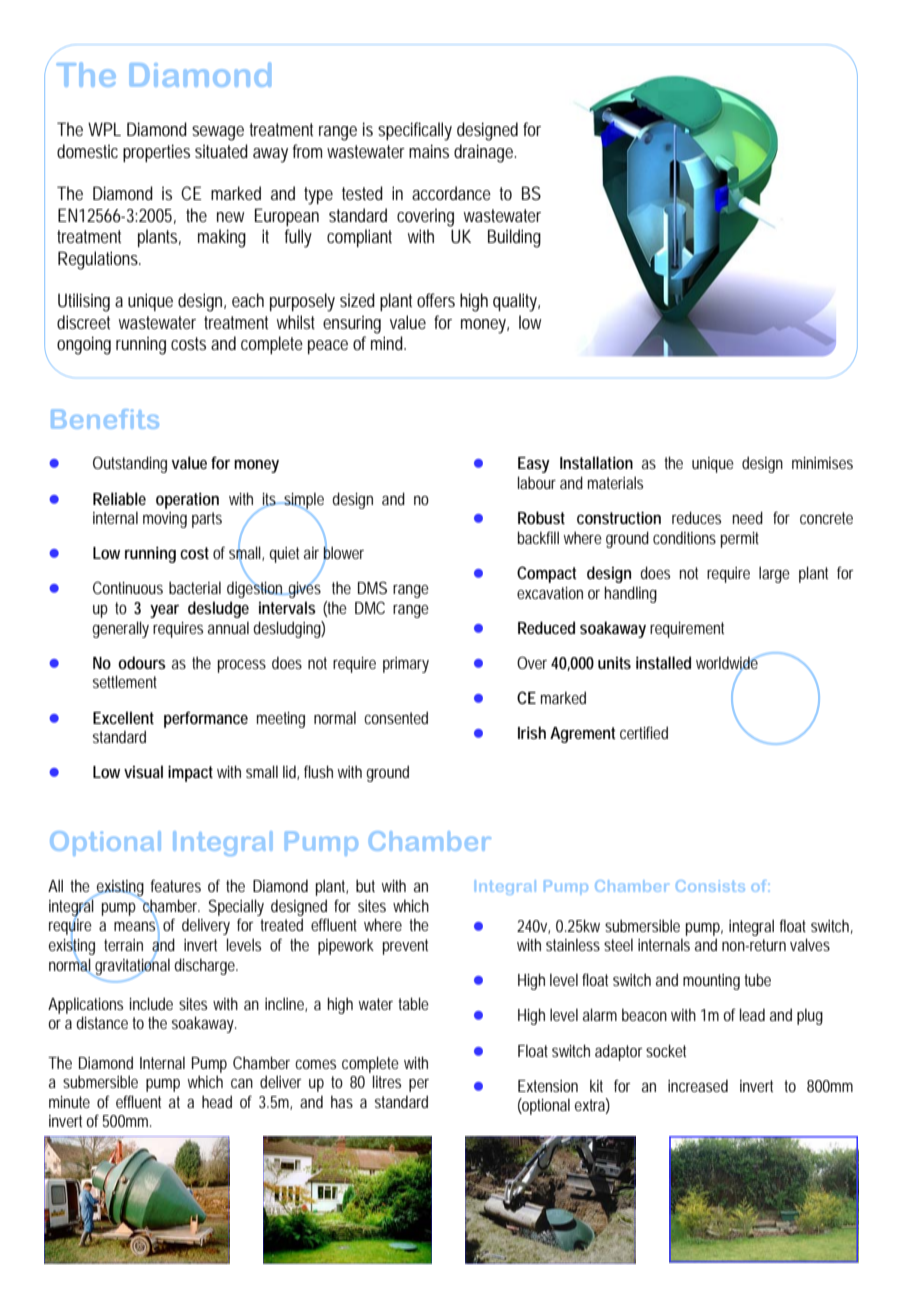 The image size is (924, 1308). Describe the element at coordinates (698, 1085) in the screenshot. I see `increased` at that location.
